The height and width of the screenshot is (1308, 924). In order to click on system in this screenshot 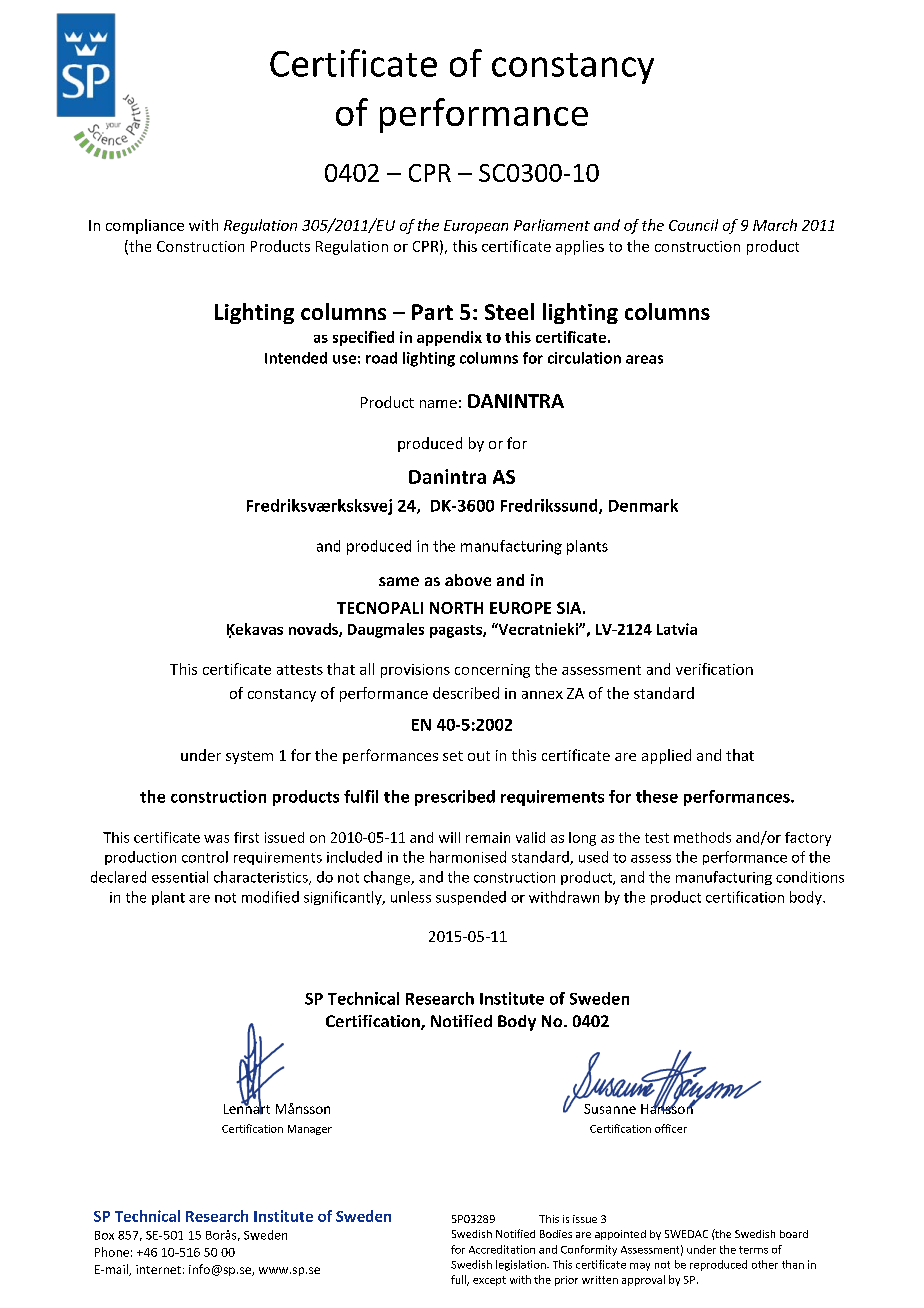, I will do `click(249, 757)`.
